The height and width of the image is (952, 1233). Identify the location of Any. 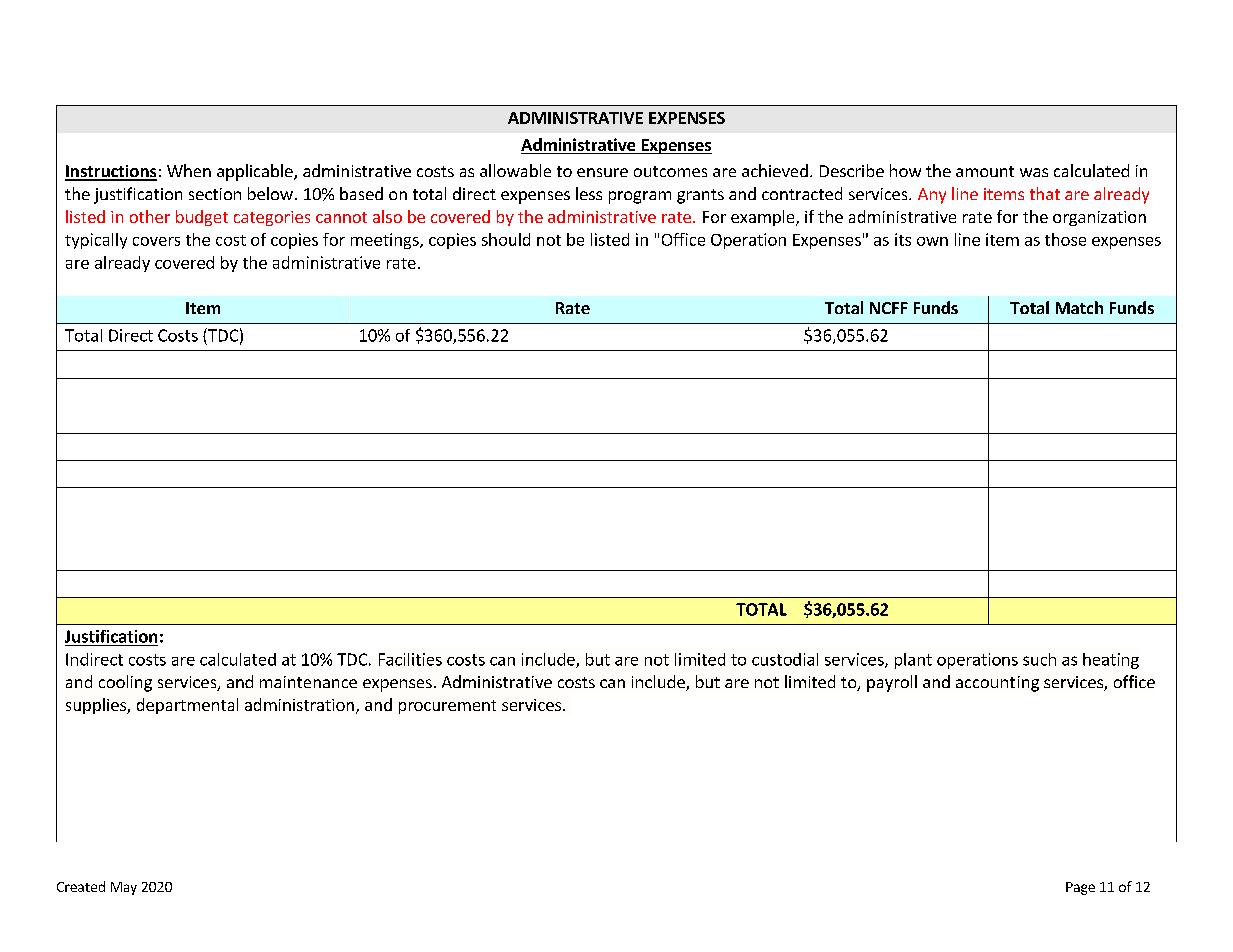
(932, 196).
